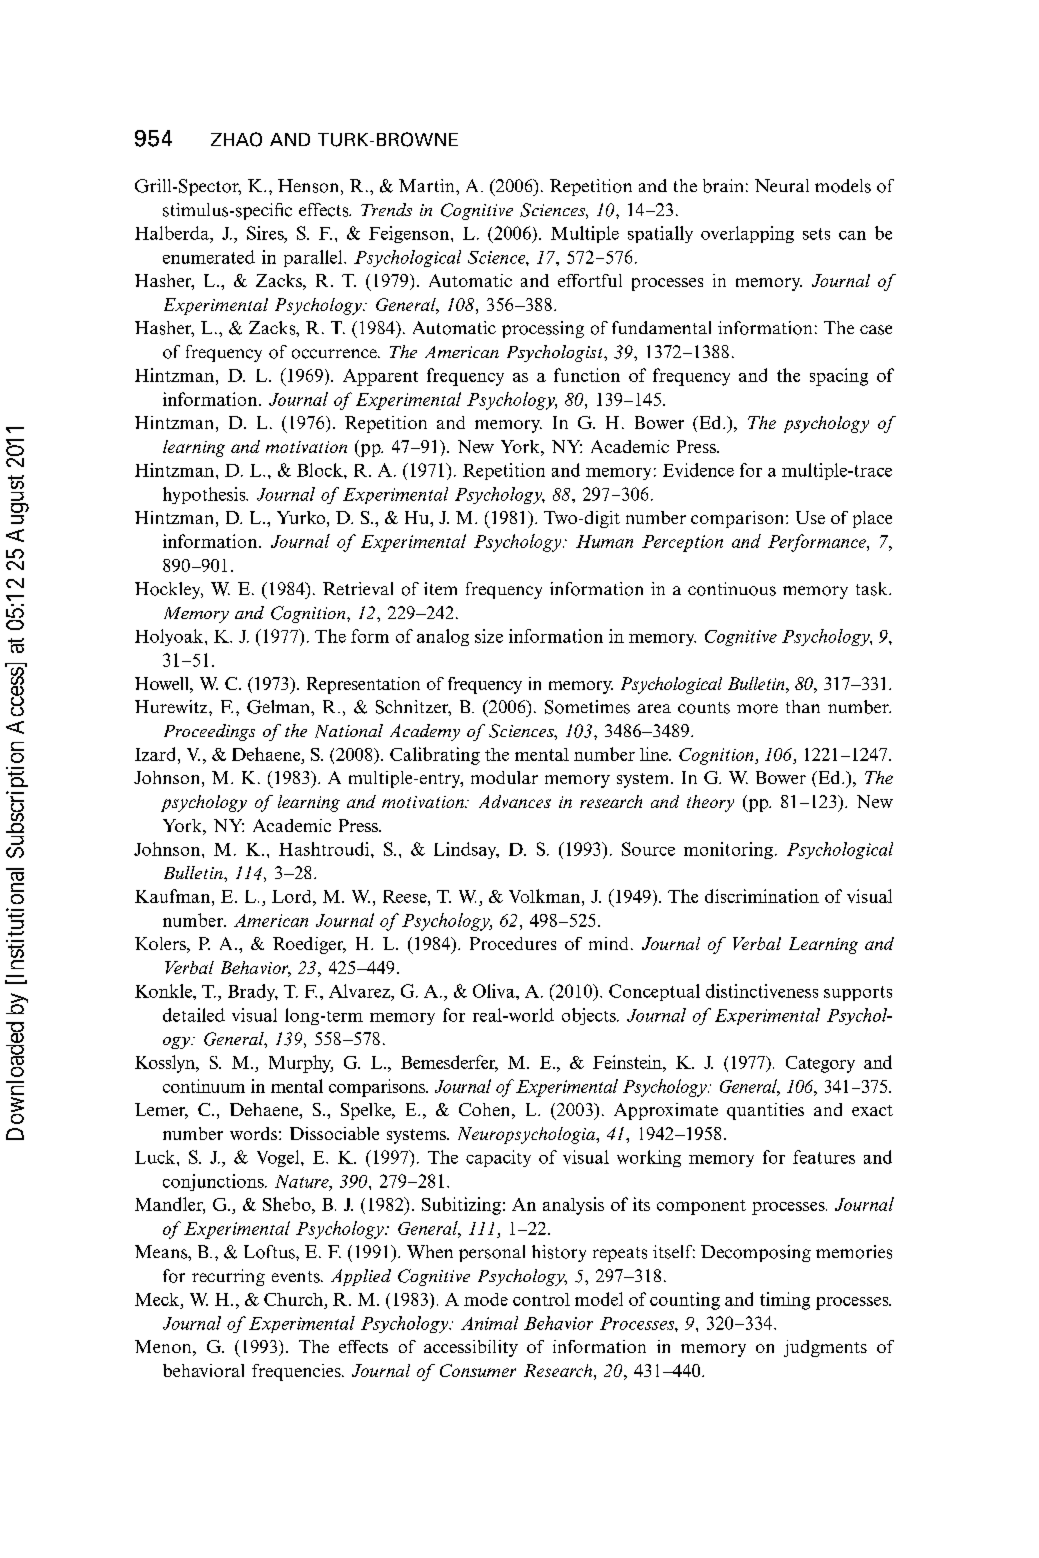 The height and width of the document is (1558, 1039). Describe the element at coordinates (803, 706) in the document. I see `than` at that location.
